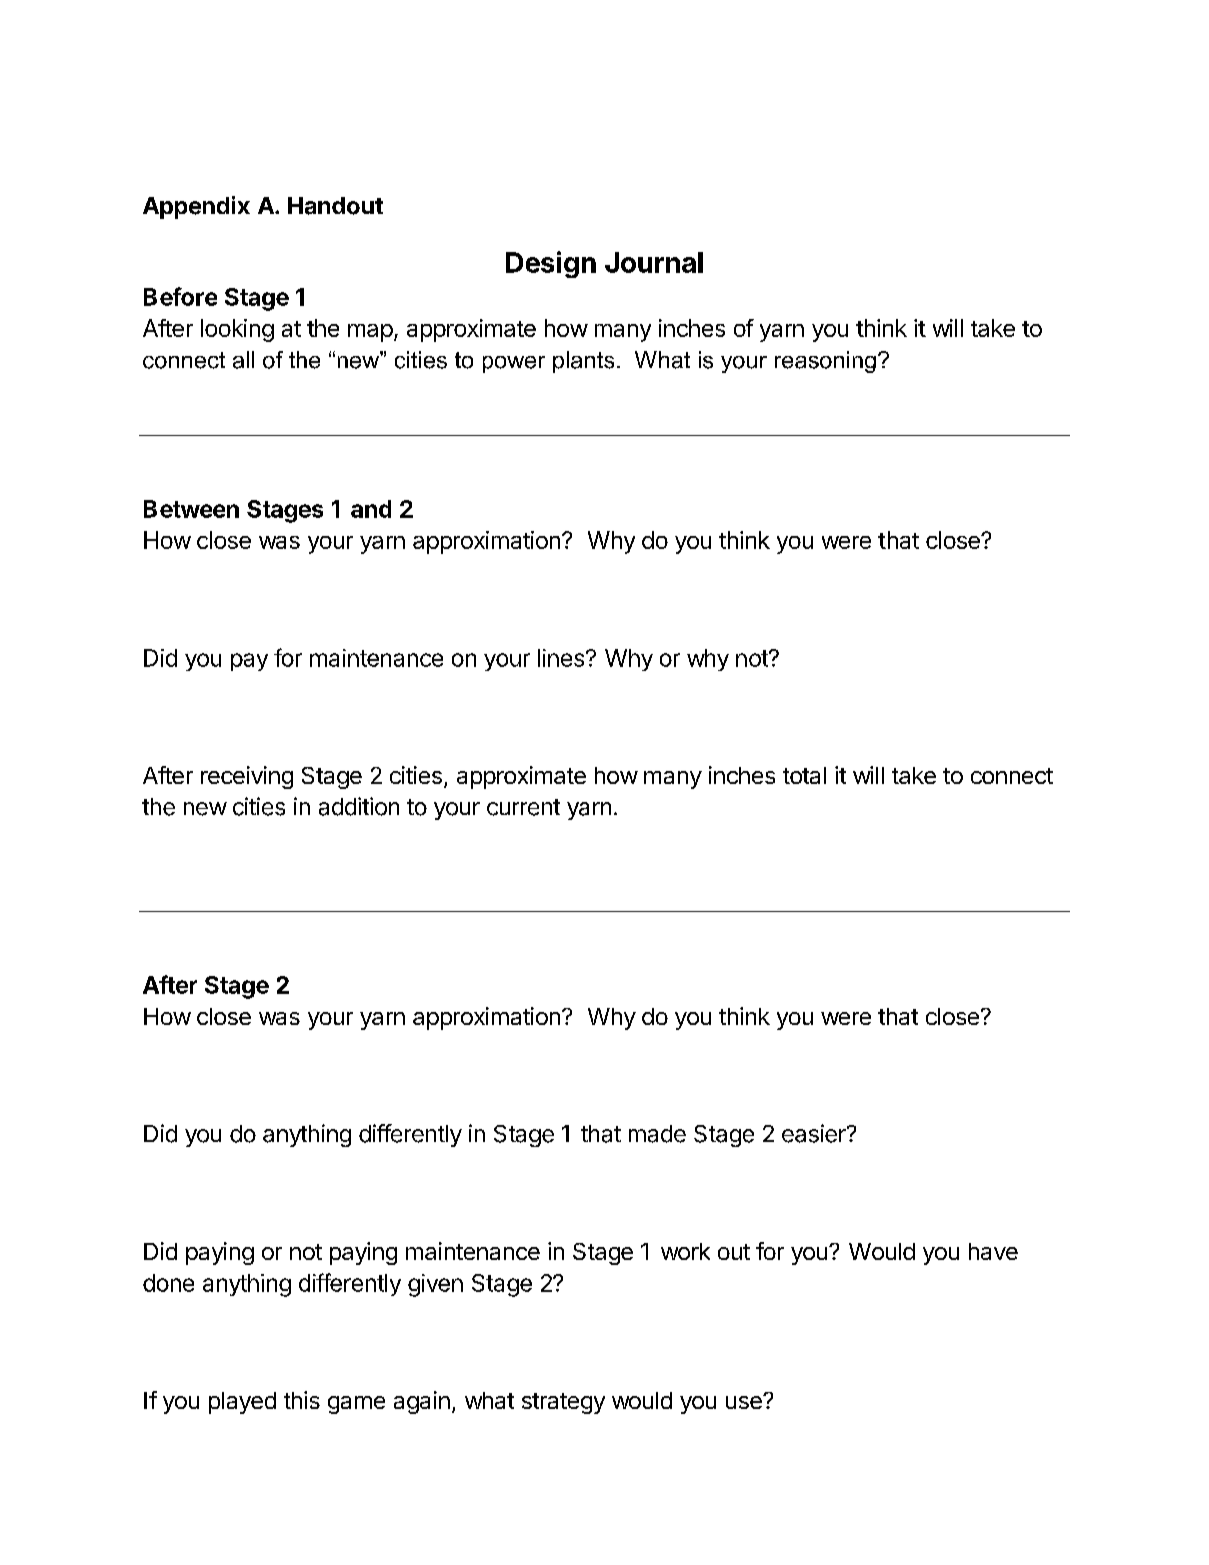  Describe the element at coordinates (804, 775) in the image. I see `total` at that location.
